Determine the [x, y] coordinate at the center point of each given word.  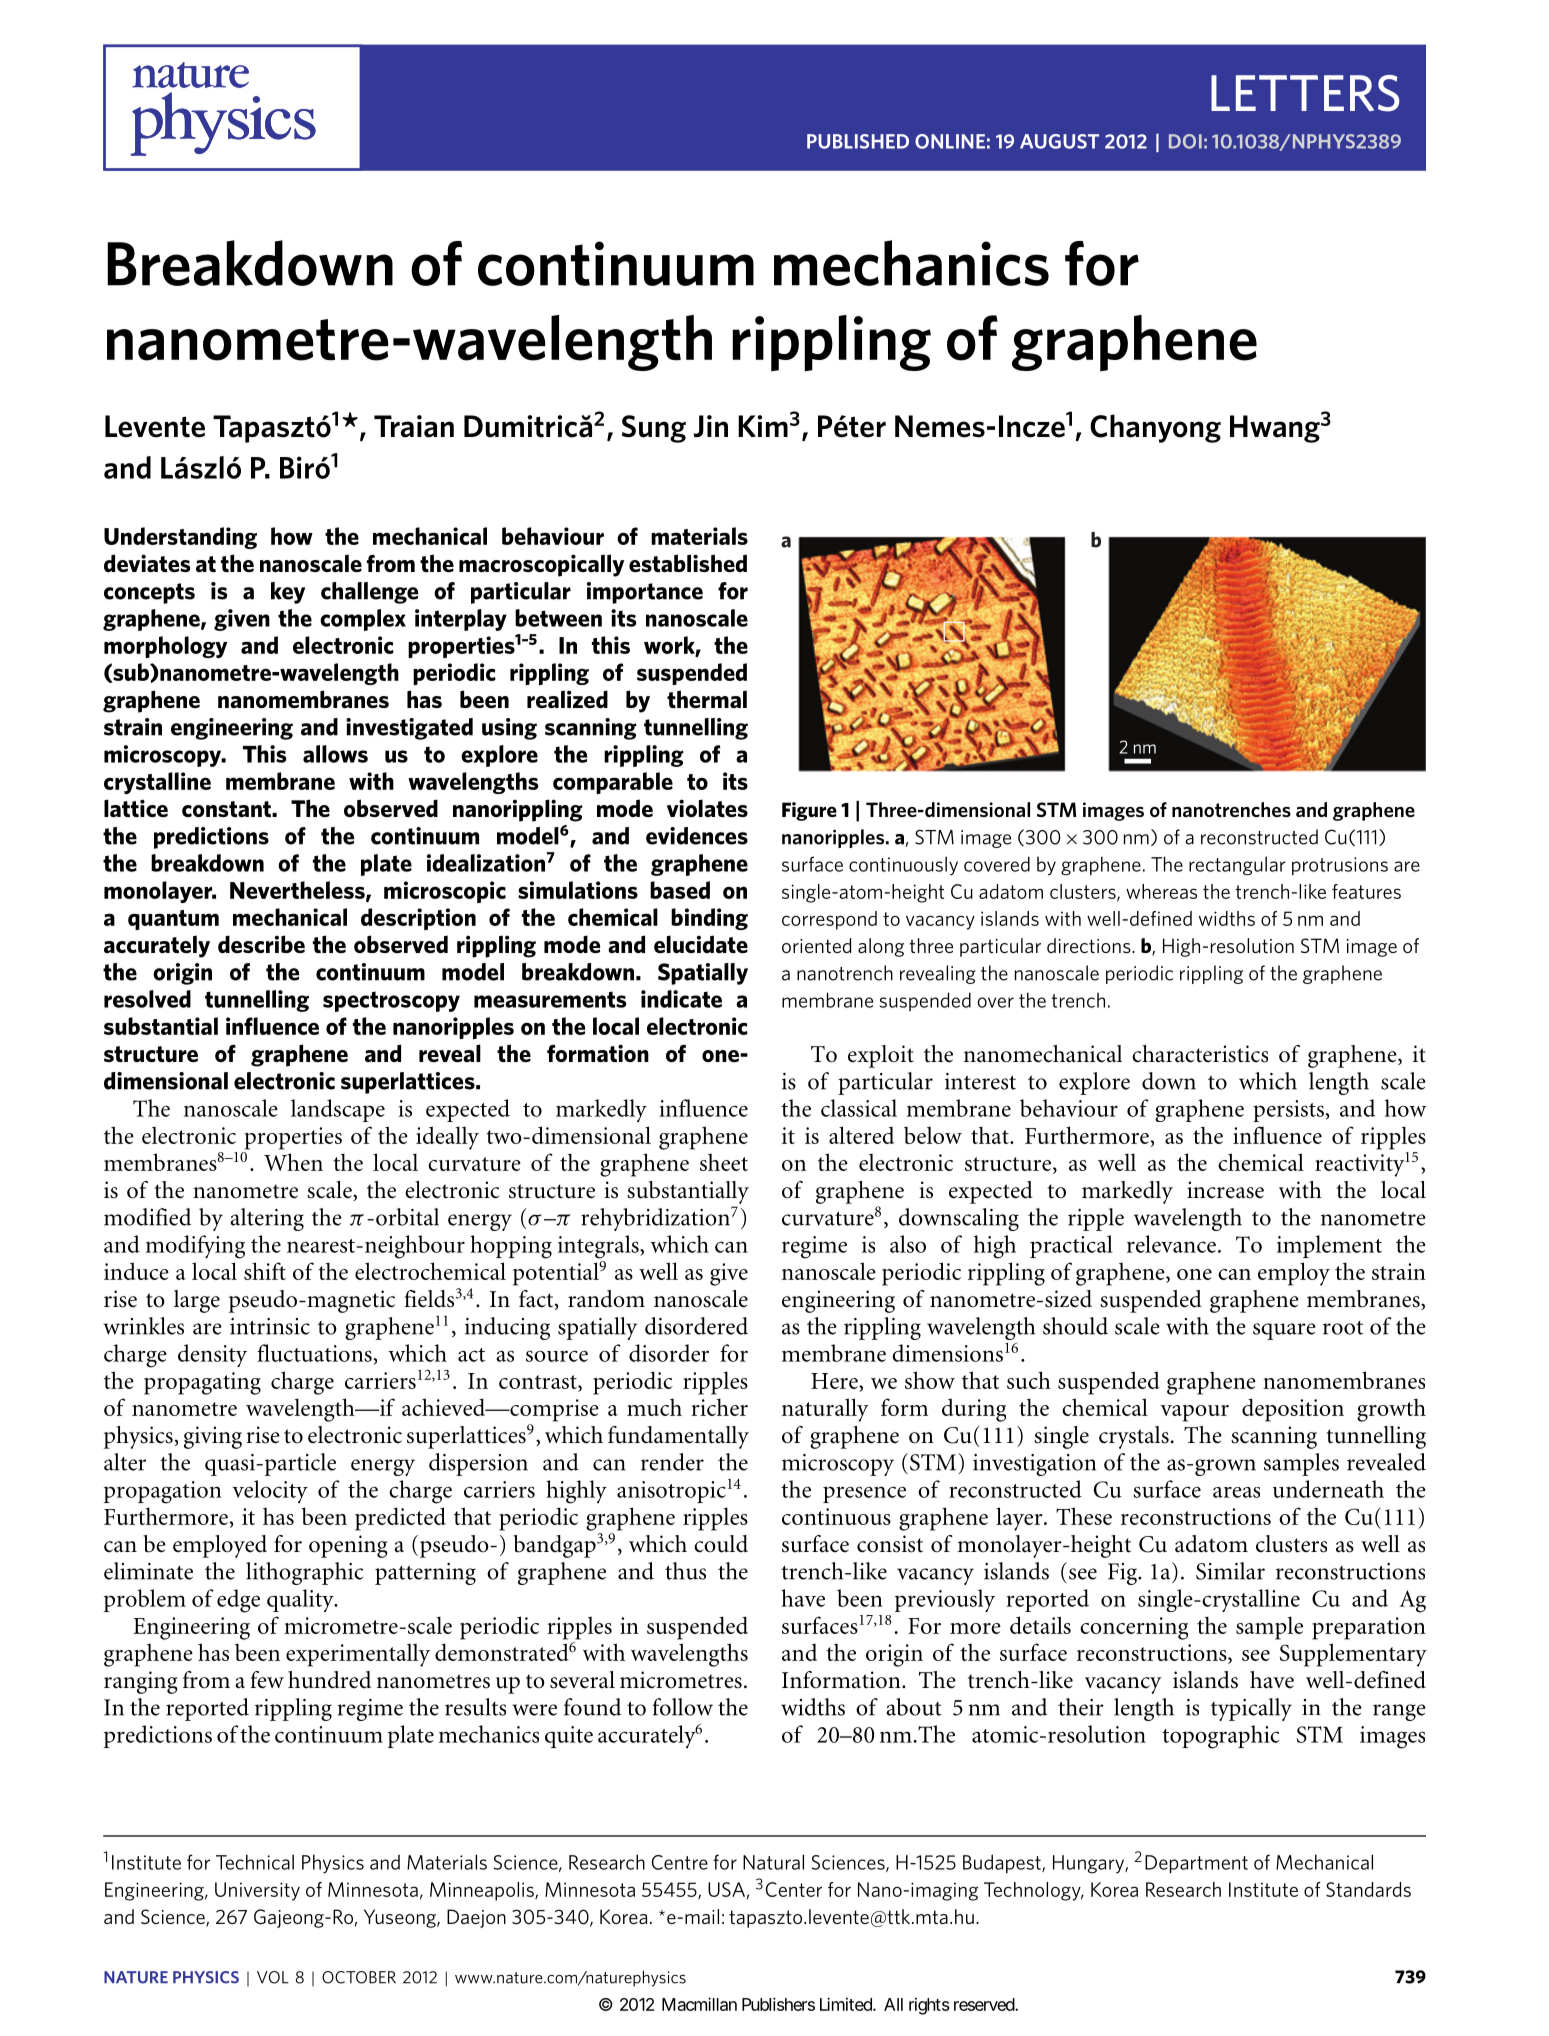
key [288, 593]
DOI [1185, 141]
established [688, 563]
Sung [654, 429]
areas [1236, 1492]
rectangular [1237, 866]
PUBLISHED [858, 141]
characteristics [1200, 1054]
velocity [270, 1491]
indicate [681, 999]
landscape [338, 1110]
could [721, 1544]
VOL [273, 1977]
